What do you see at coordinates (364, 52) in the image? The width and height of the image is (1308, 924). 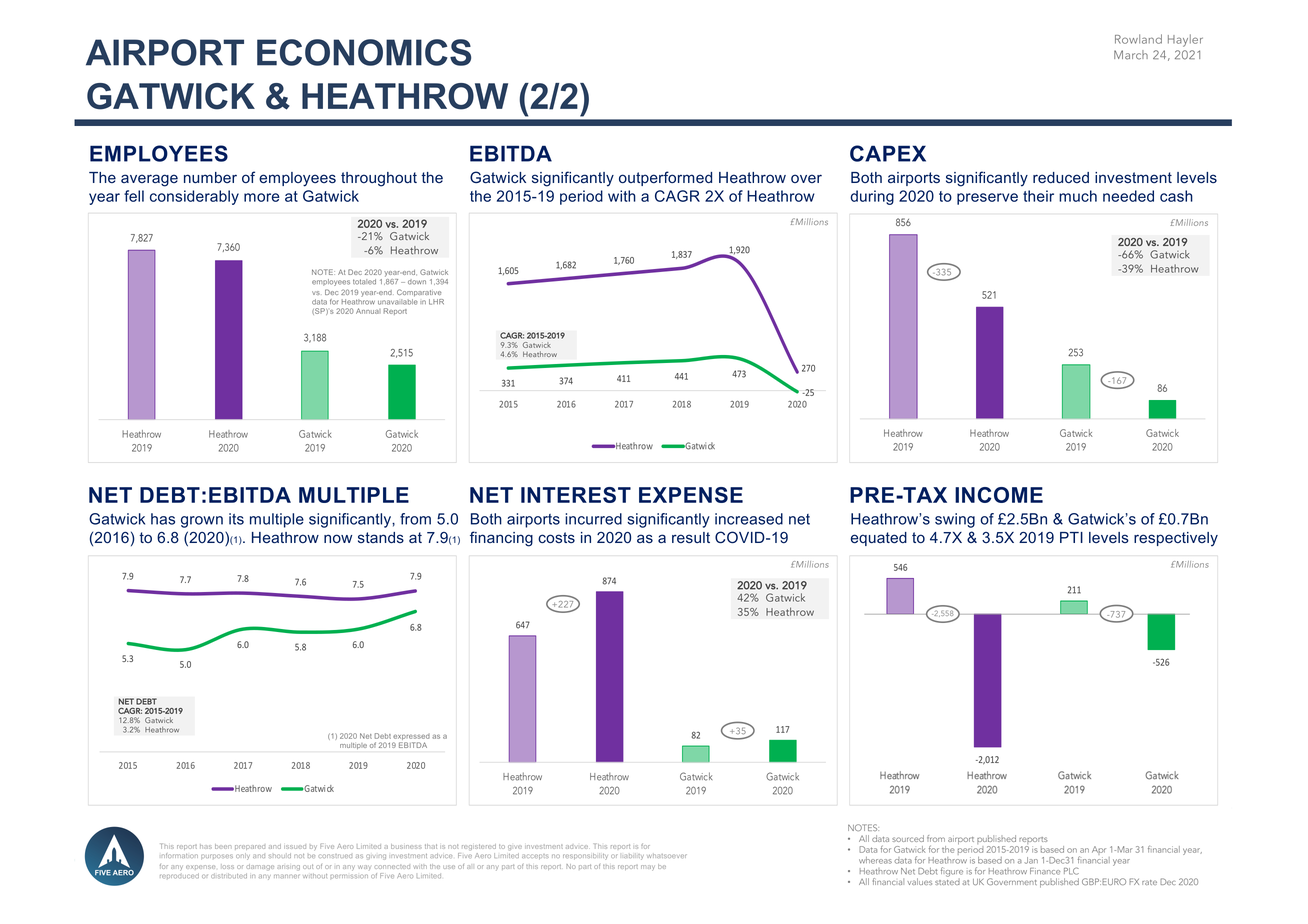 I see `ECONOMICS` at bounding box center [364, 52].
